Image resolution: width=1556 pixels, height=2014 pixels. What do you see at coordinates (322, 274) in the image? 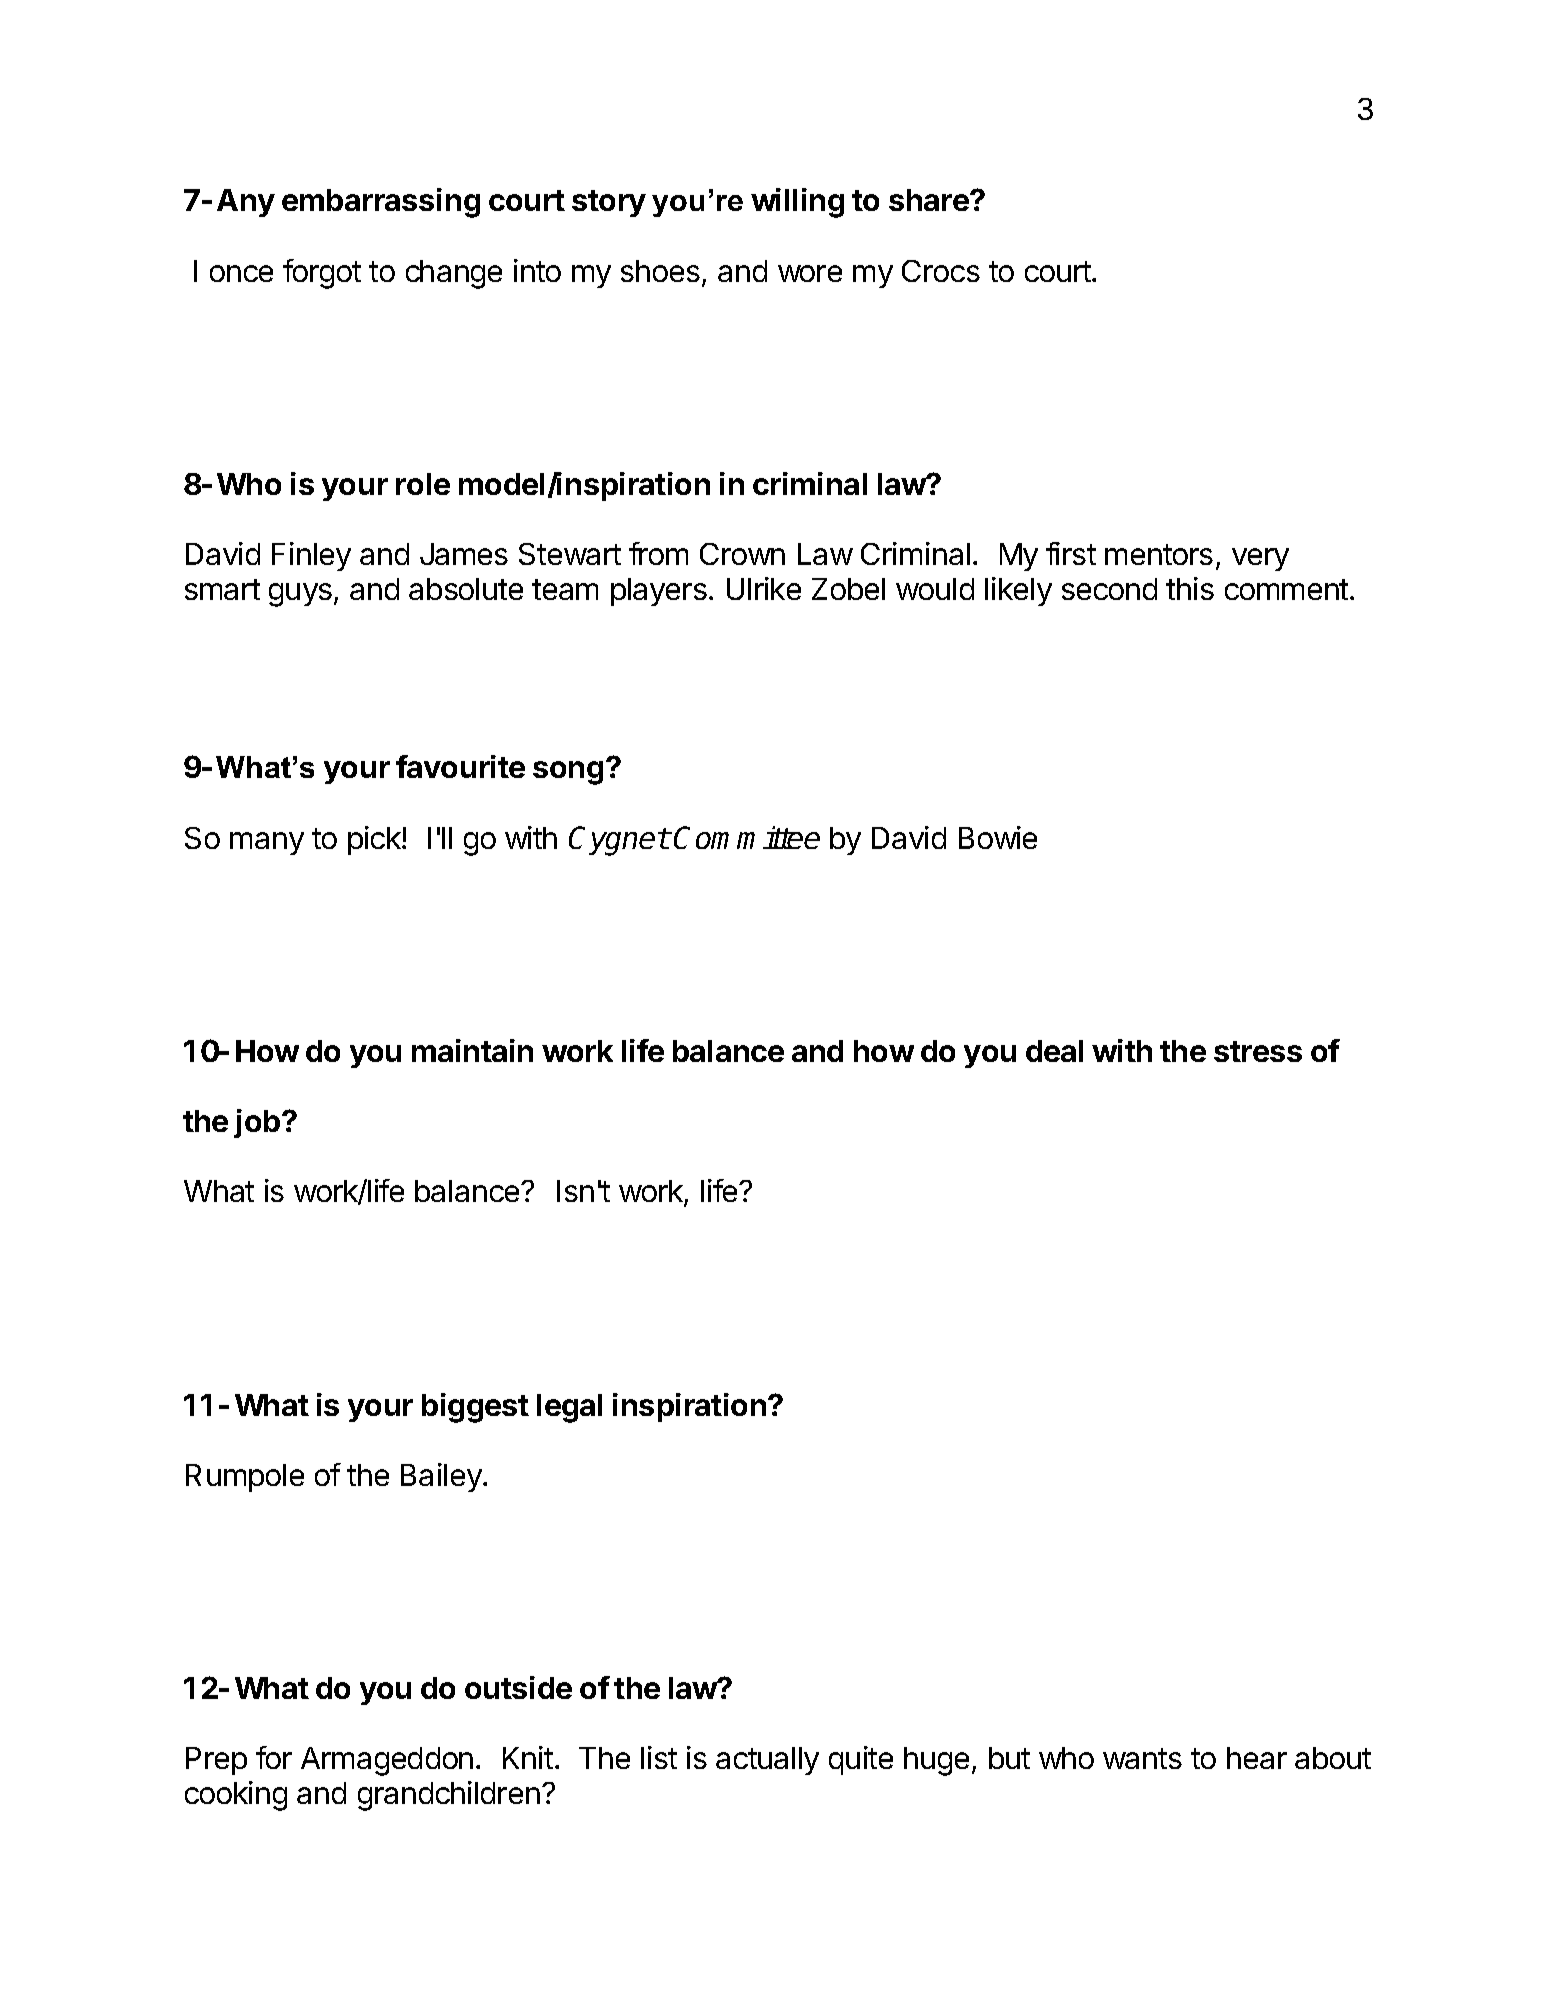
I see `forgot` at bounding box center [322, 274].
